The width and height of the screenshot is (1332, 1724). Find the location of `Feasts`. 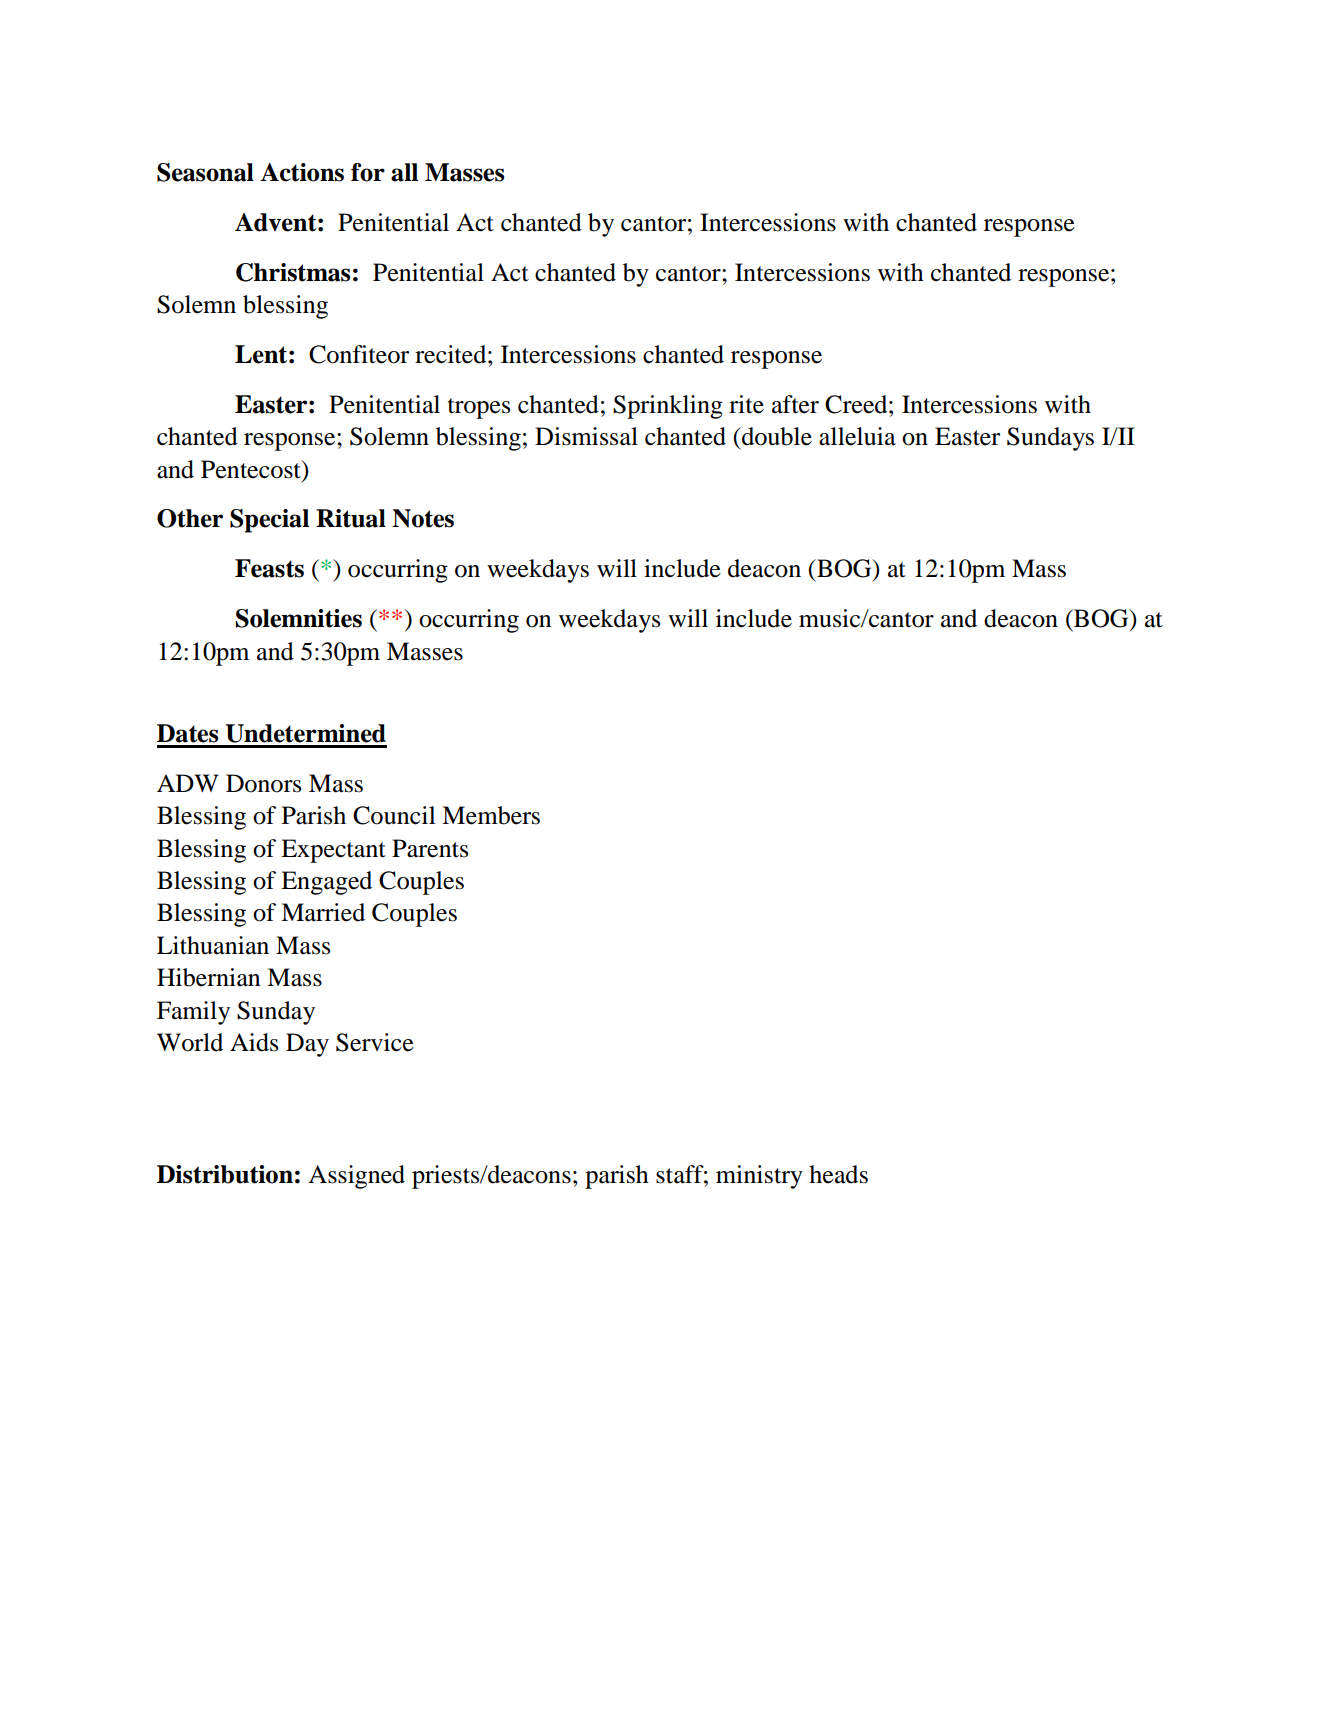

Feasts is located at coordinates (269, 568).
